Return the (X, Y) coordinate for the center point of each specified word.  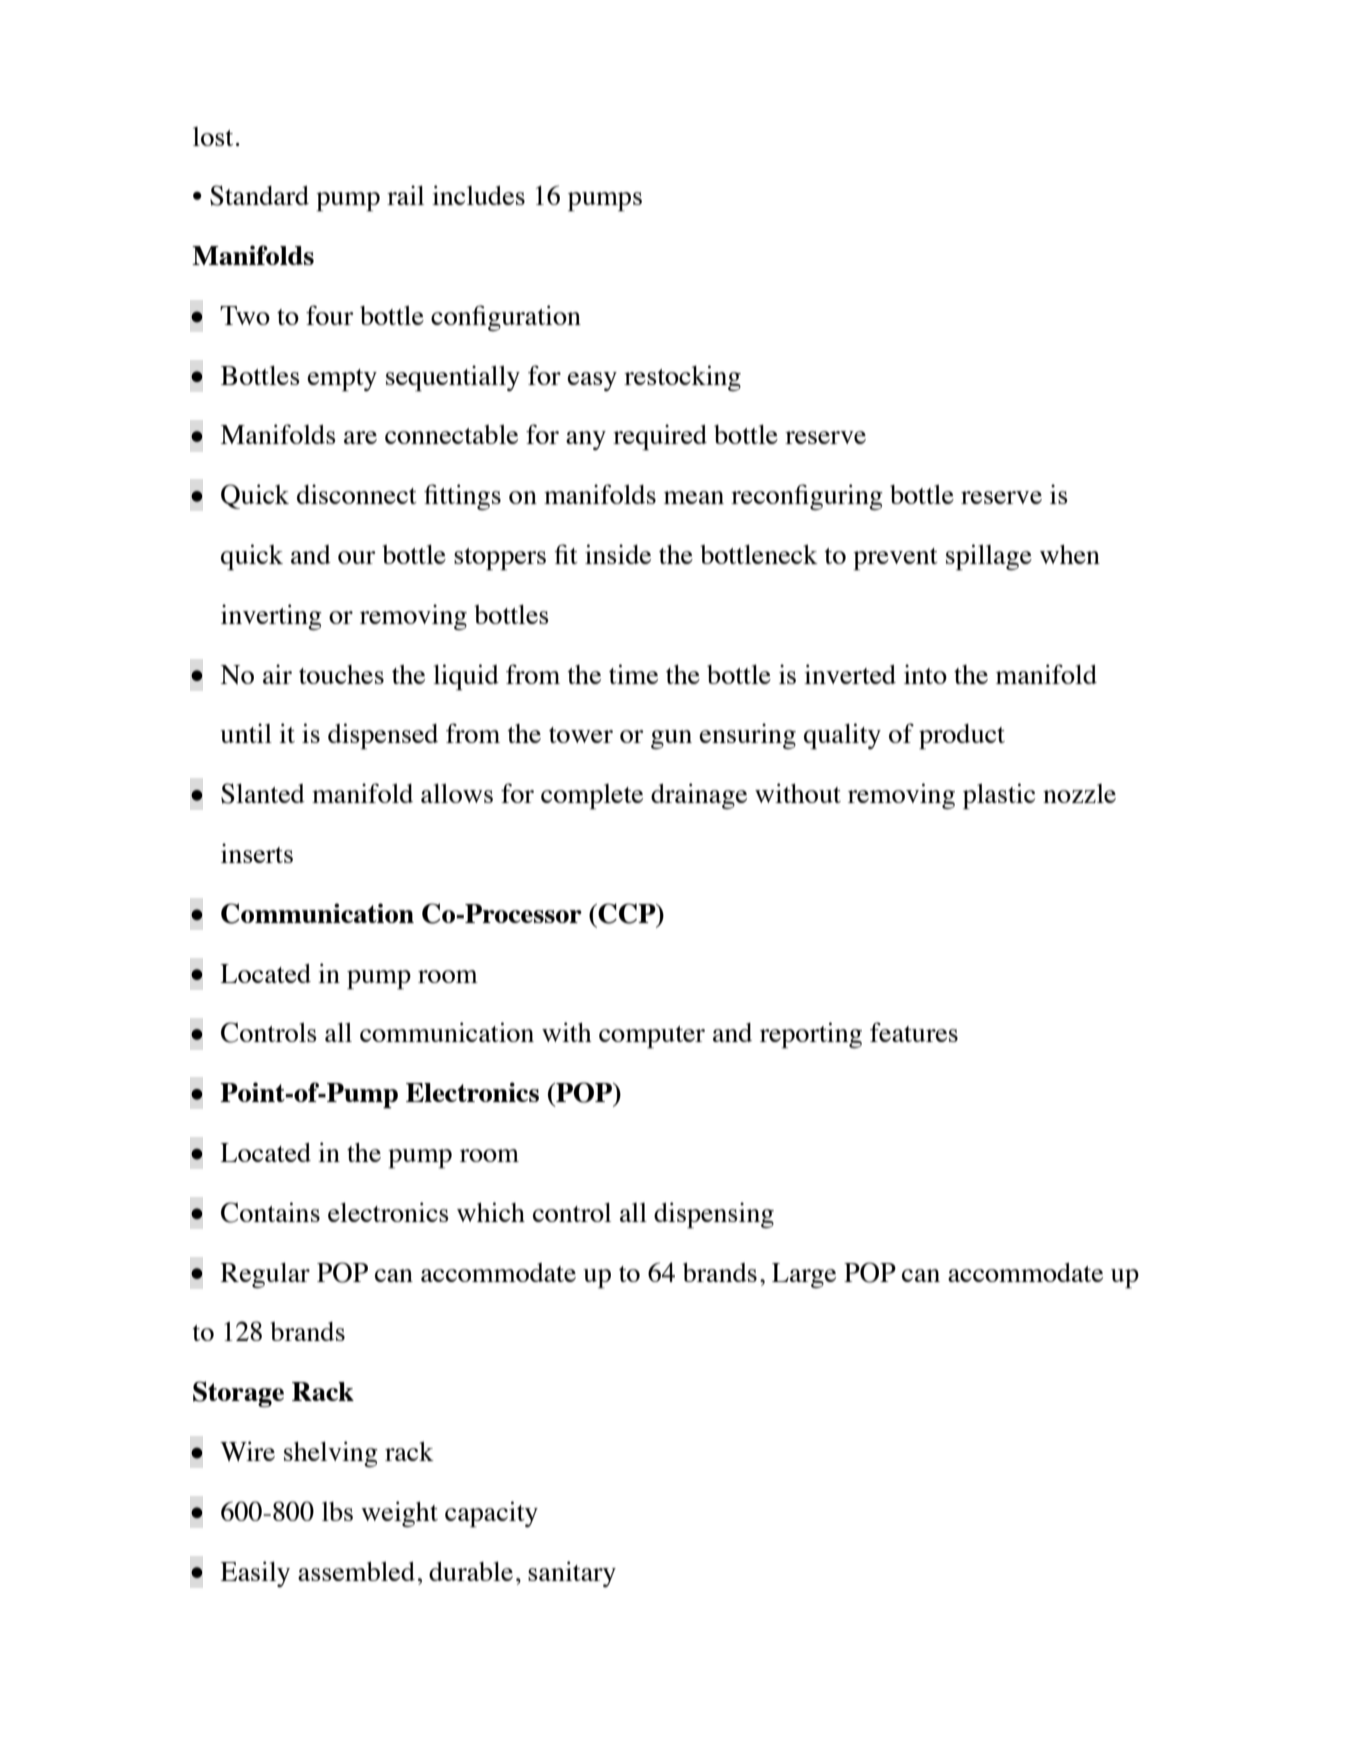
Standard (259, 195)
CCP (627, 914)
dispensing (714, 1215)
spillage (989, 557)
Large (804, 1275)
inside (618, 554)
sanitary (572, 1574)
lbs (337, 1511)
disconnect (357, 494)
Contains (270, 1212)
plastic (999, 796)
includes (478, 195)
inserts (257, 853)
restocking (682, 378)
